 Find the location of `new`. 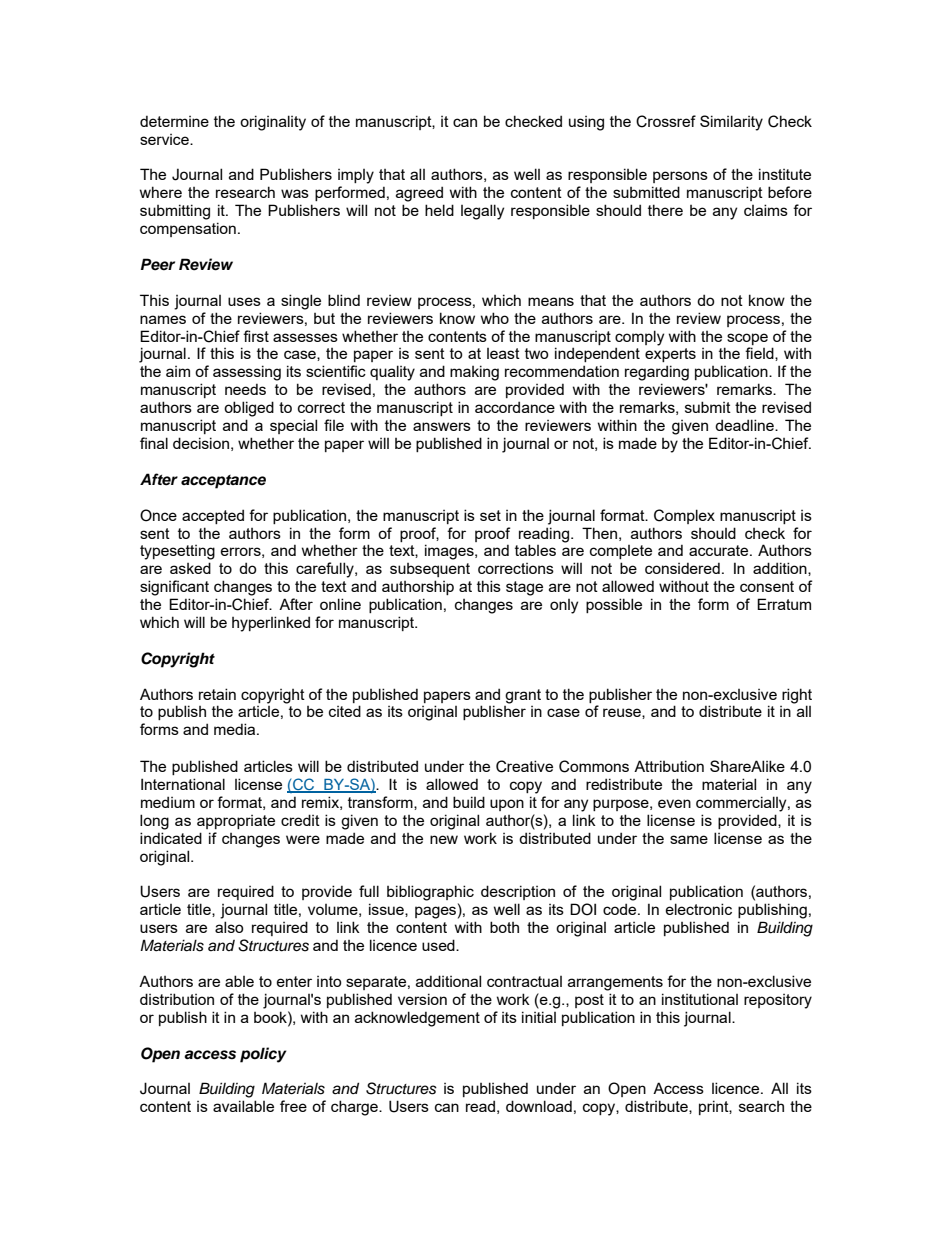

new is located at coordinates (444, 839).
